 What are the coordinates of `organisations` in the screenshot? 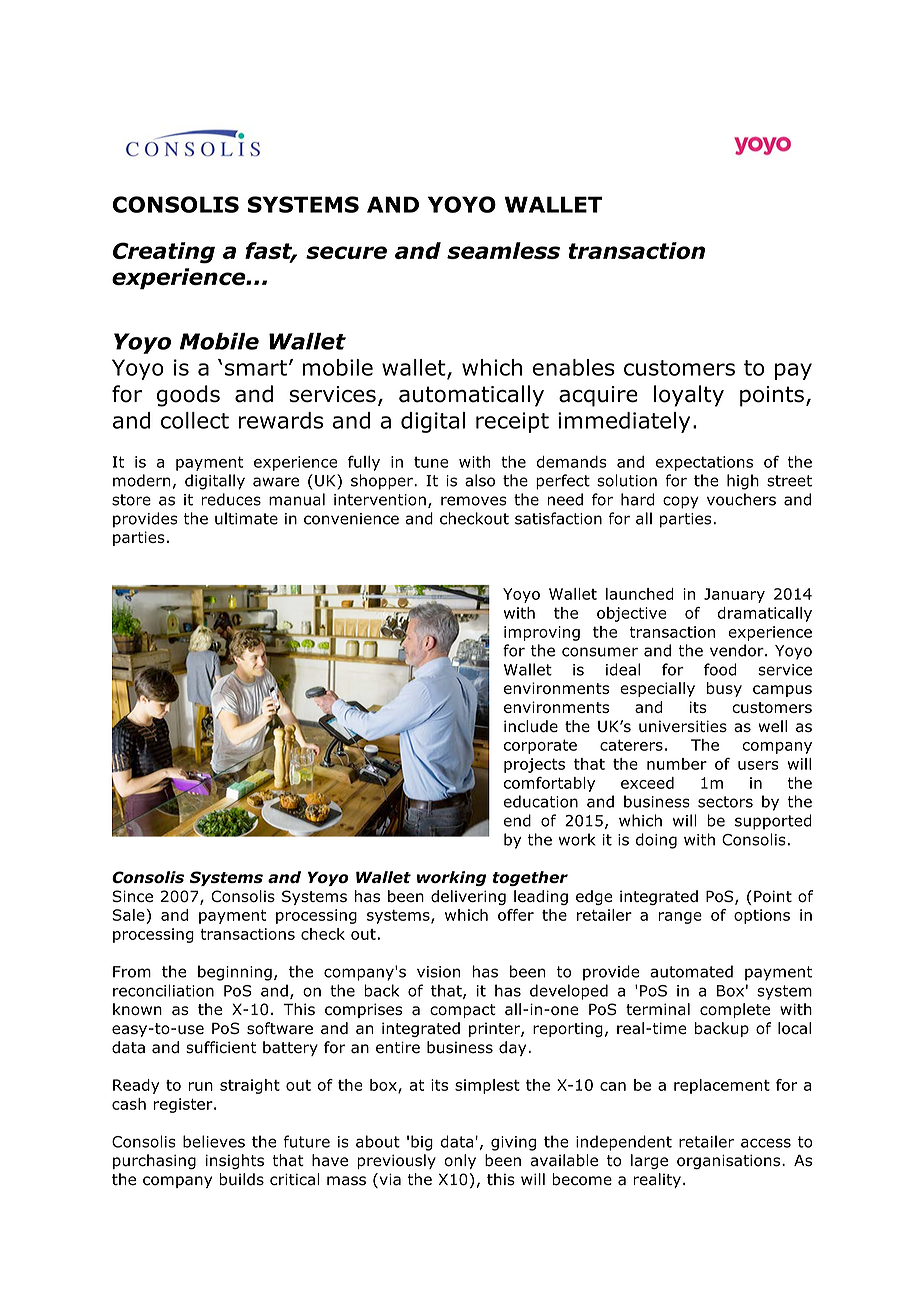 It's located at (730, 1161).
